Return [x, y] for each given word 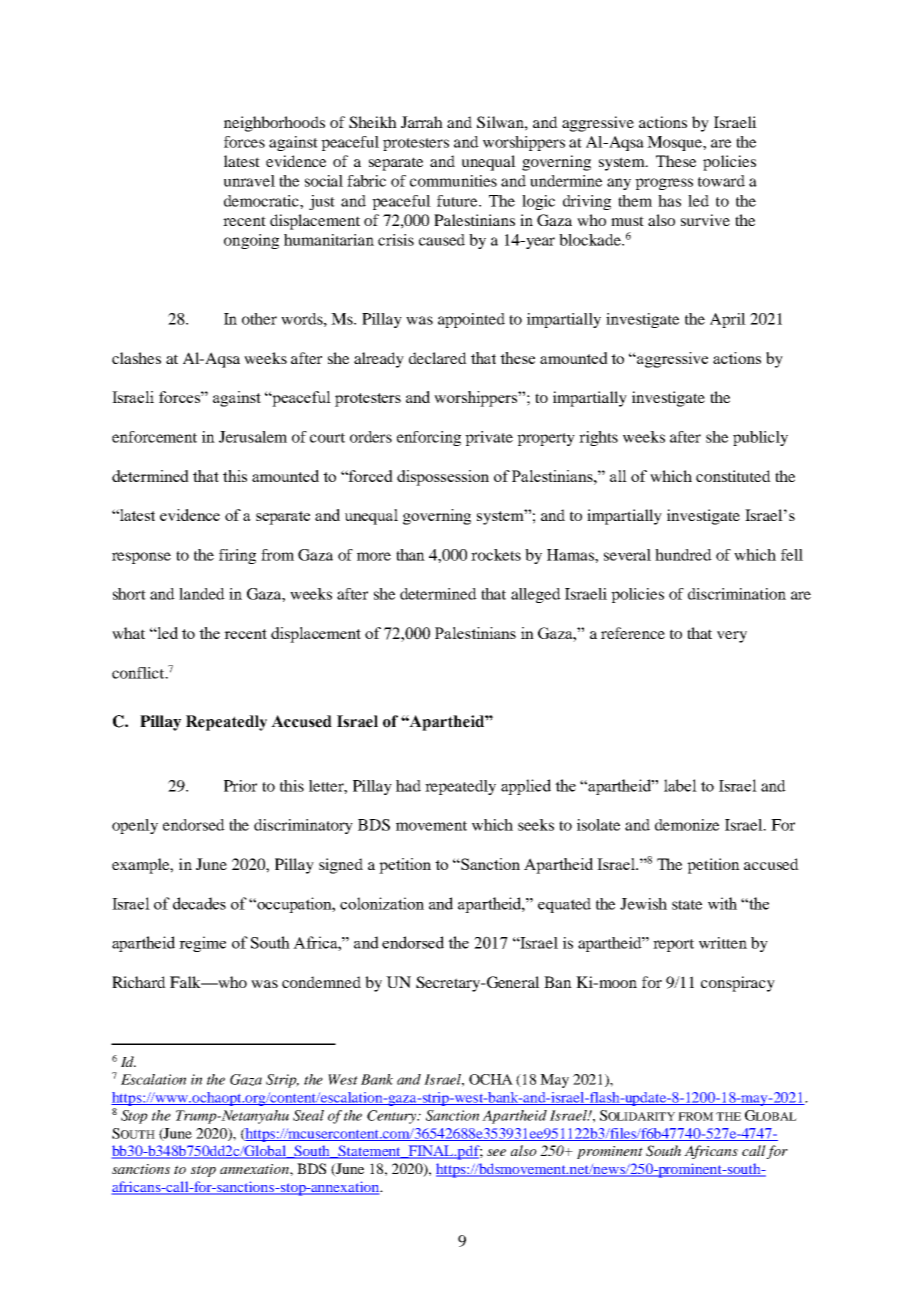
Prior [240, 786]
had [408, 786]
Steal [308, 1115]
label [680, 785]
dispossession [443, 478]
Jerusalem [253, 437]
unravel [249, 181]
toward [721, 181]
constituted [733, 476]
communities [453, 181]
